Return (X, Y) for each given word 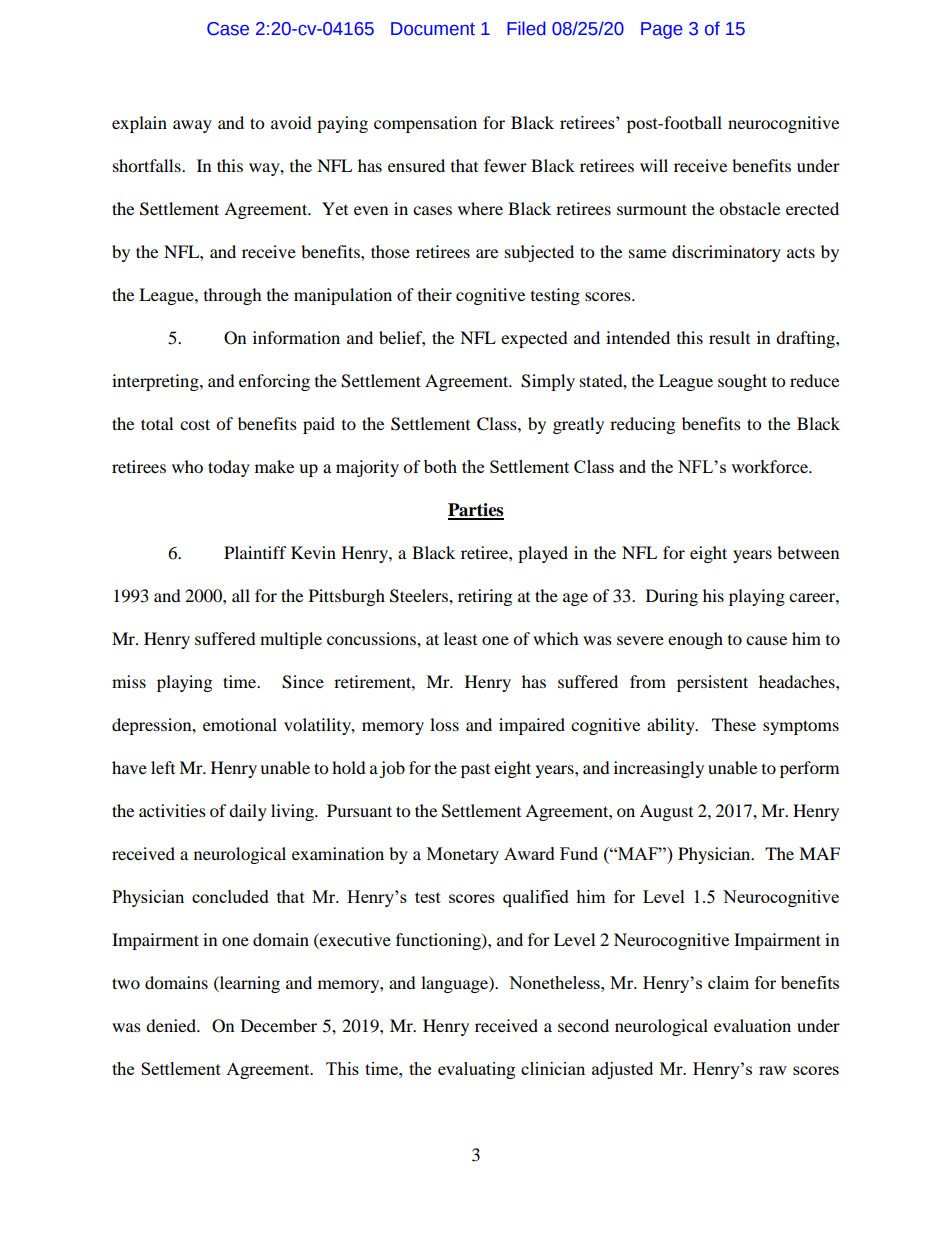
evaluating (476, 1070)
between (808, 552)
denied (172, 1025)
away (192, 126)
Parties (476, 511)
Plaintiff (255, 552)
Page (662, 30)
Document (433, 29)
